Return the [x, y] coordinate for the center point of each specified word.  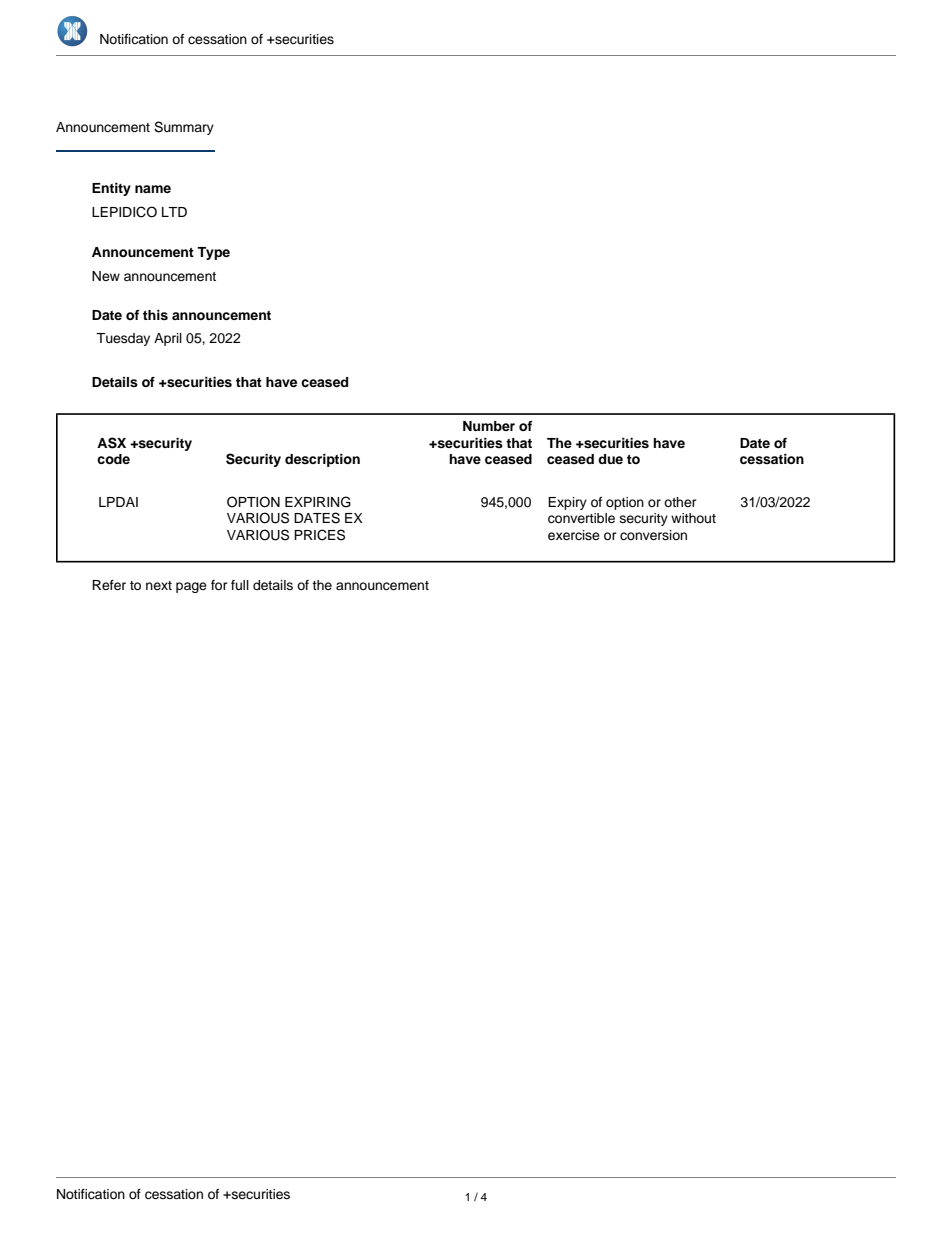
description [322, 460]
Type [213, 253]
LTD [174, 212]
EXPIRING [318, 502]
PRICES [319, 535]
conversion [653, 535]
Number [489, 426]
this [155, 315]
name [153, 189]
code [113, 459]
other [680, 502]
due [610, 459]
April [168, 339]
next [159, 585]
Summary [184, 128]
